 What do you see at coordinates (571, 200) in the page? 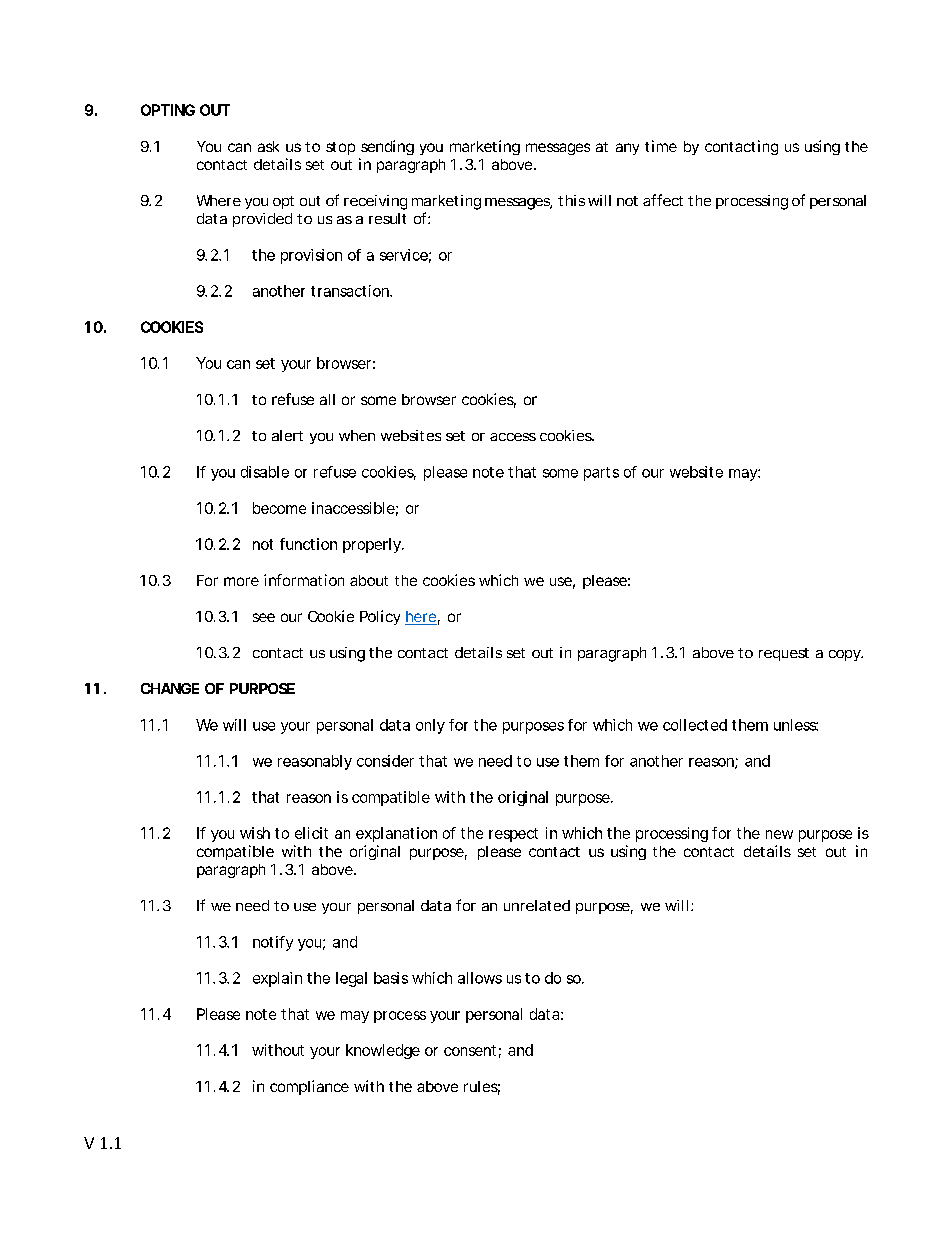
I see `this` at bounding box center [571, 200].
